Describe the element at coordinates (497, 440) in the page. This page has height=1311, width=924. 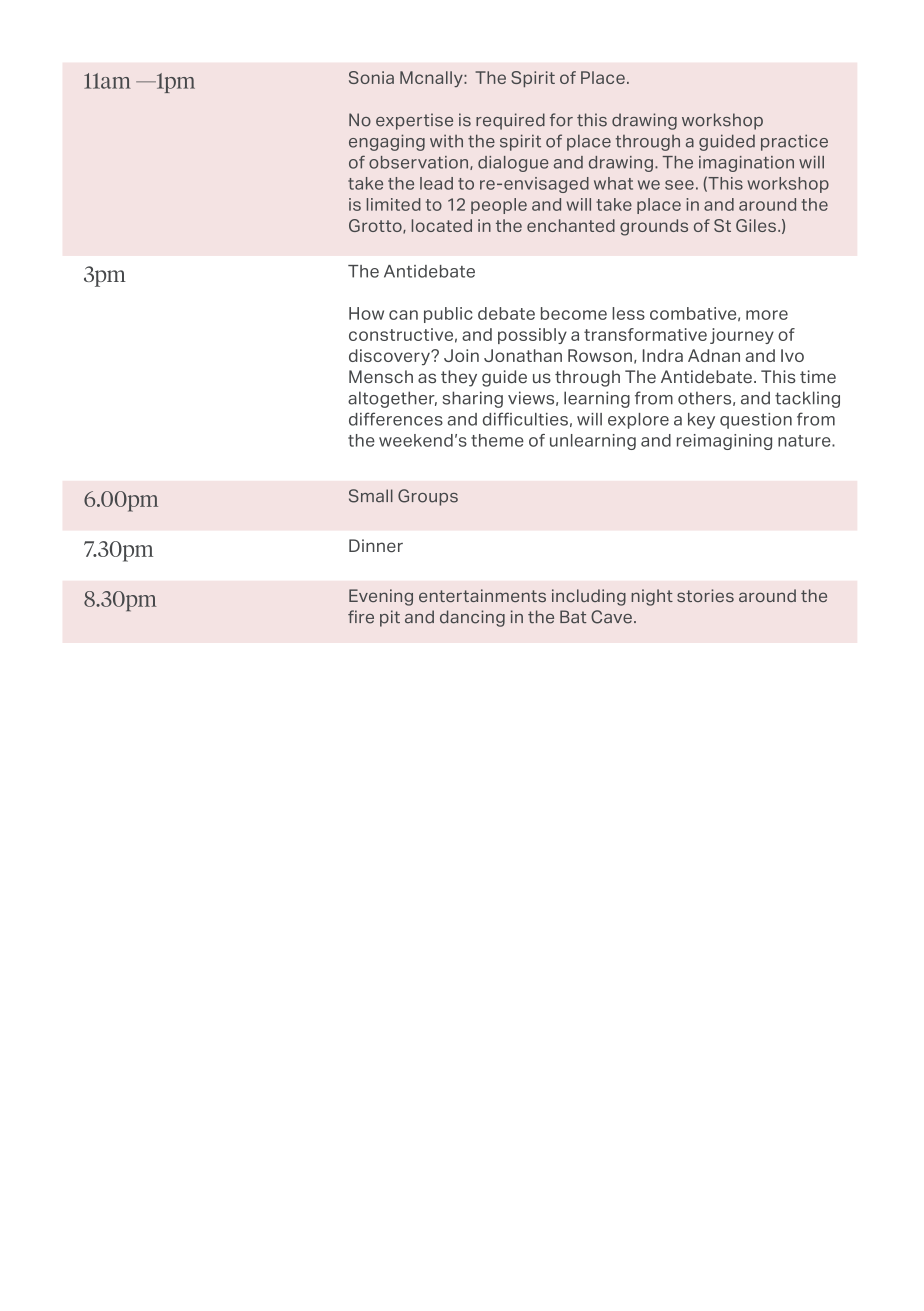
I see `theme` at that location.
